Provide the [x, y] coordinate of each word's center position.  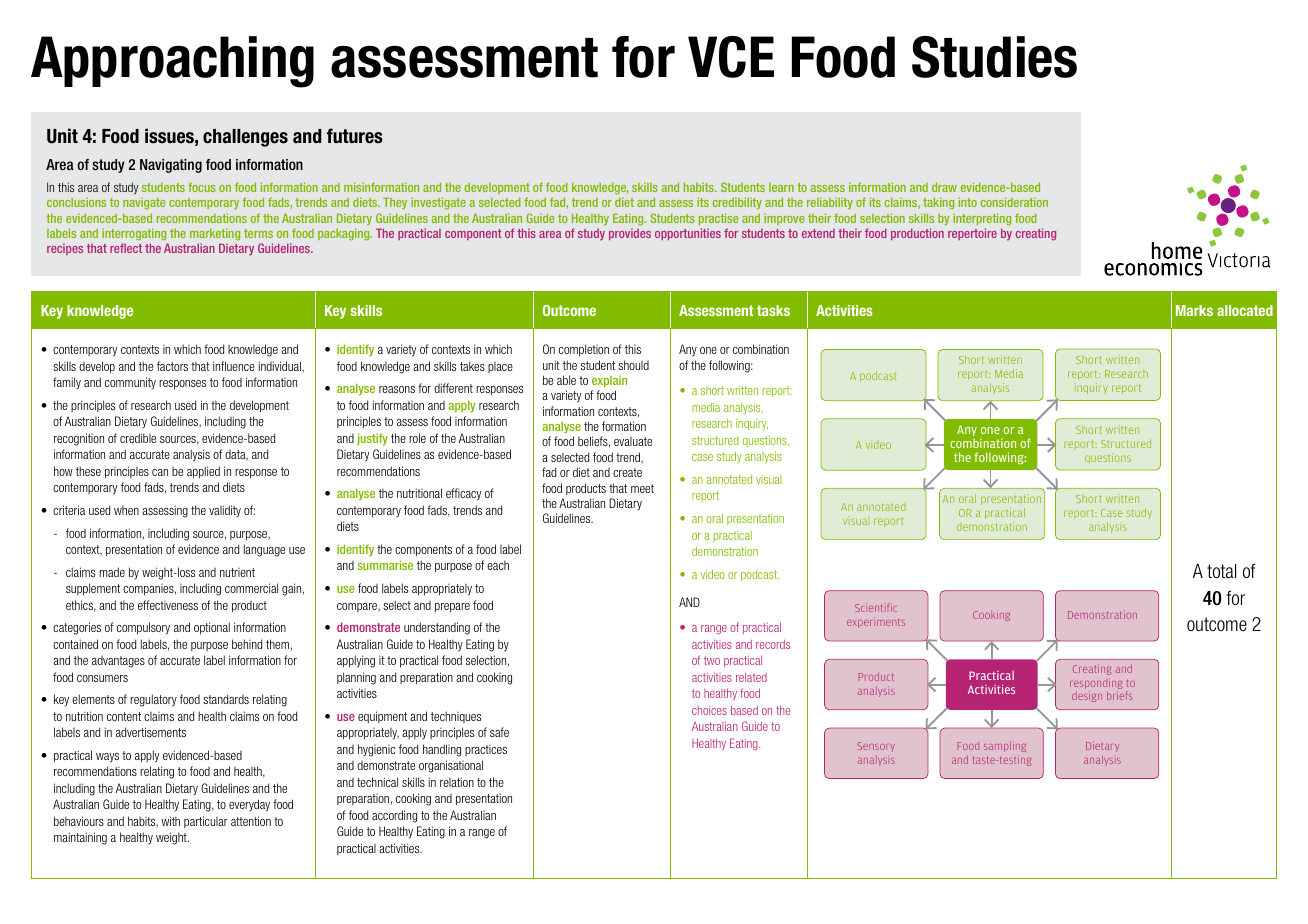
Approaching [172, 62]
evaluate [633, 441]
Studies [994, 57]
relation [457, 782]
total [1221, 571]
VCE [731, 57]
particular [206, 822]
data [236, 455]
